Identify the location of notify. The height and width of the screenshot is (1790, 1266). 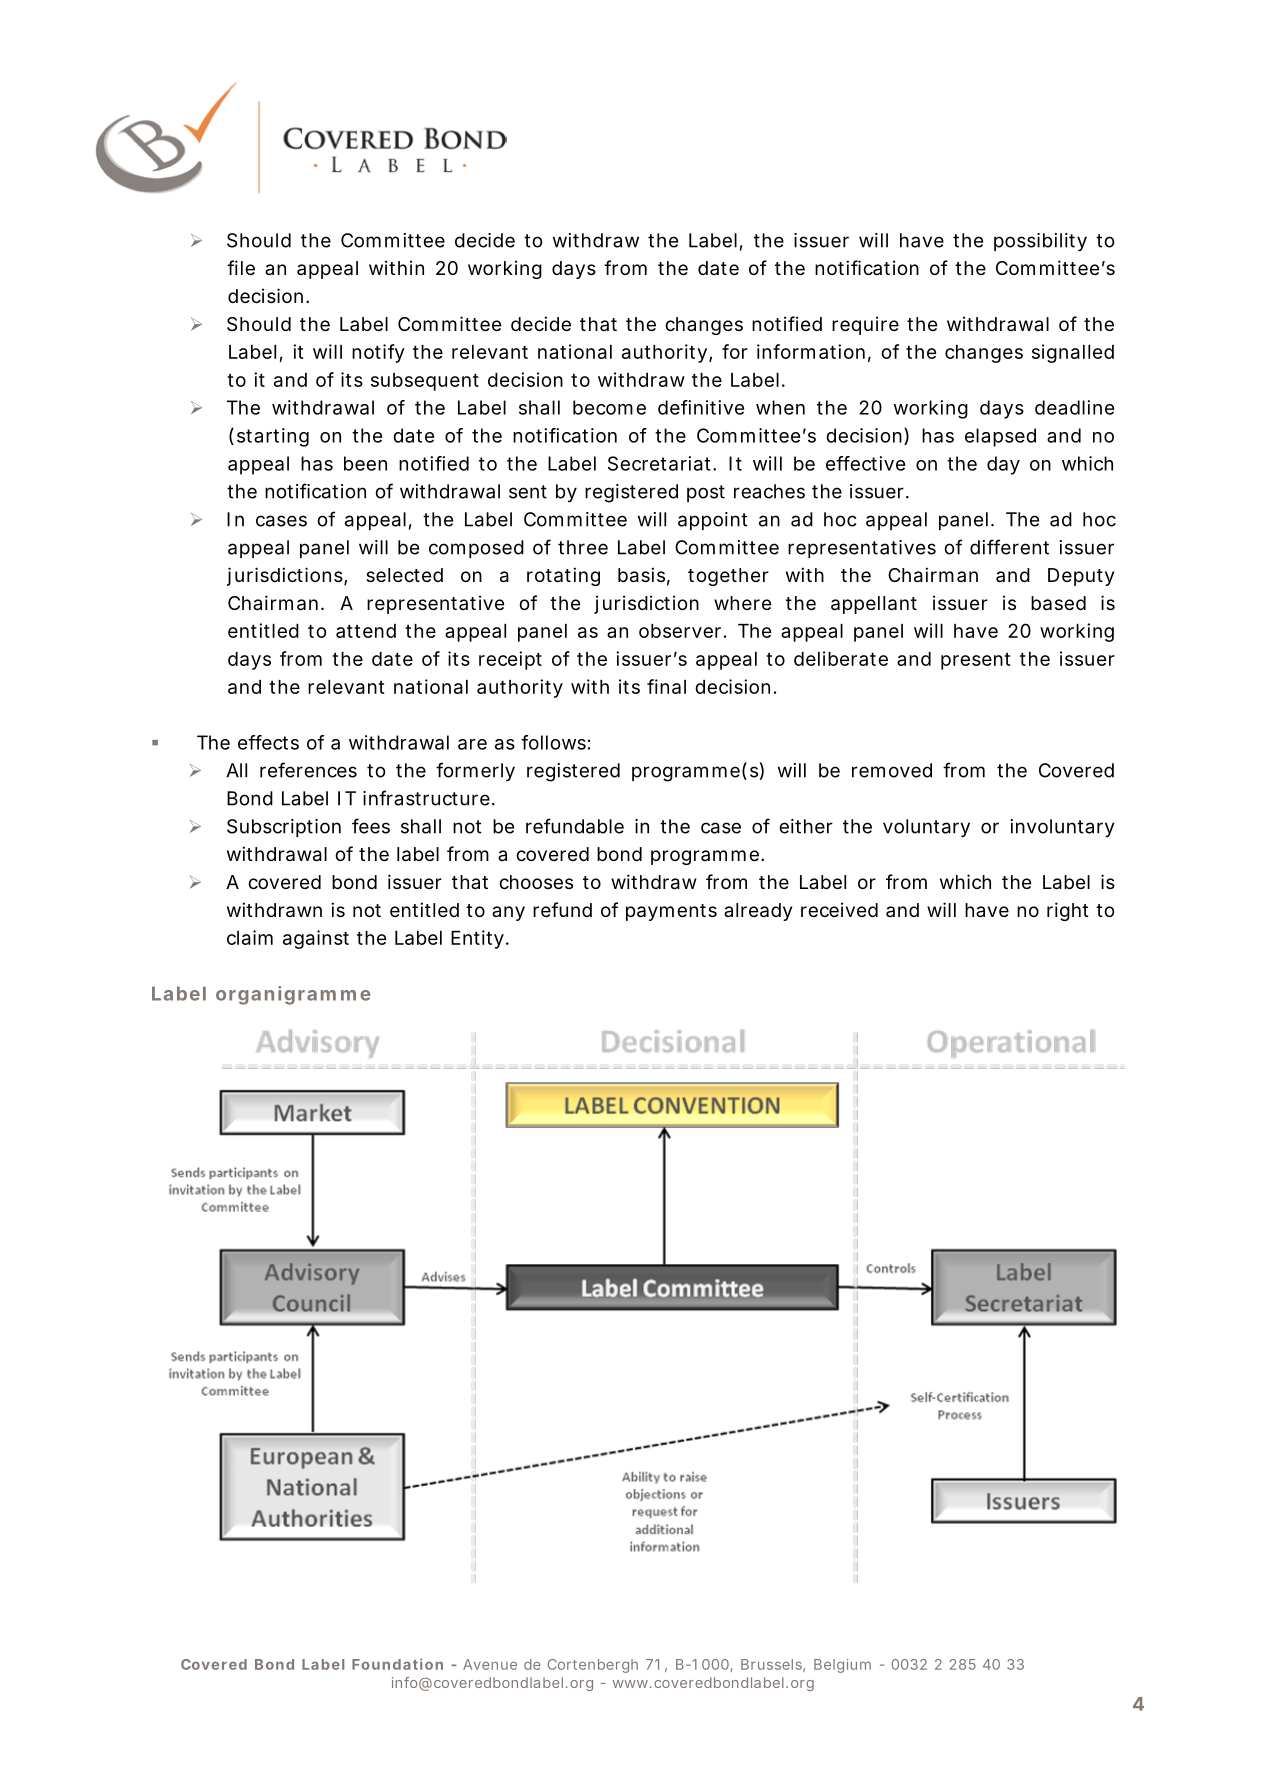
(378, 353).
